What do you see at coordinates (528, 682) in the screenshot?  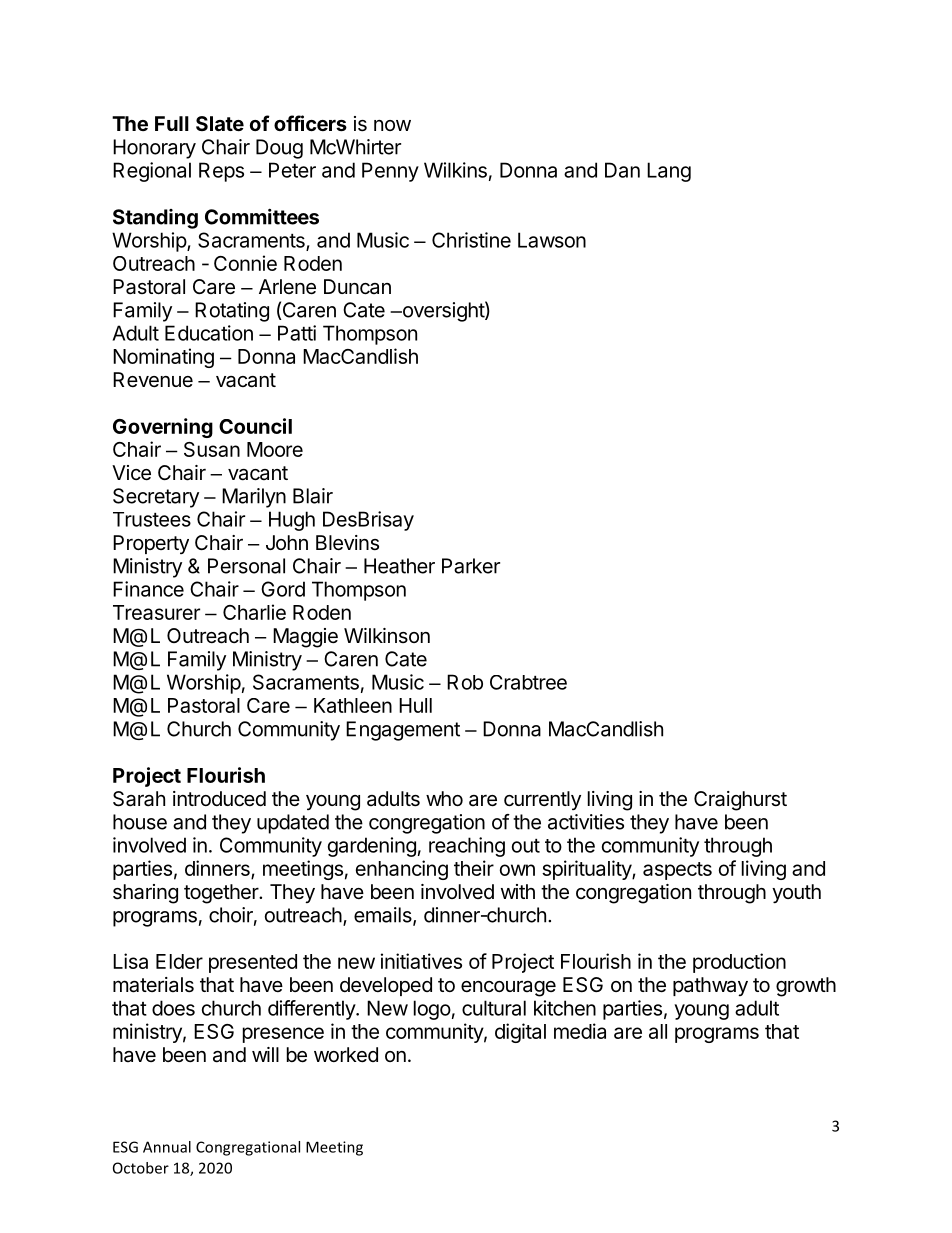 I see `Crabtree` at bounding box center [528, 682].
